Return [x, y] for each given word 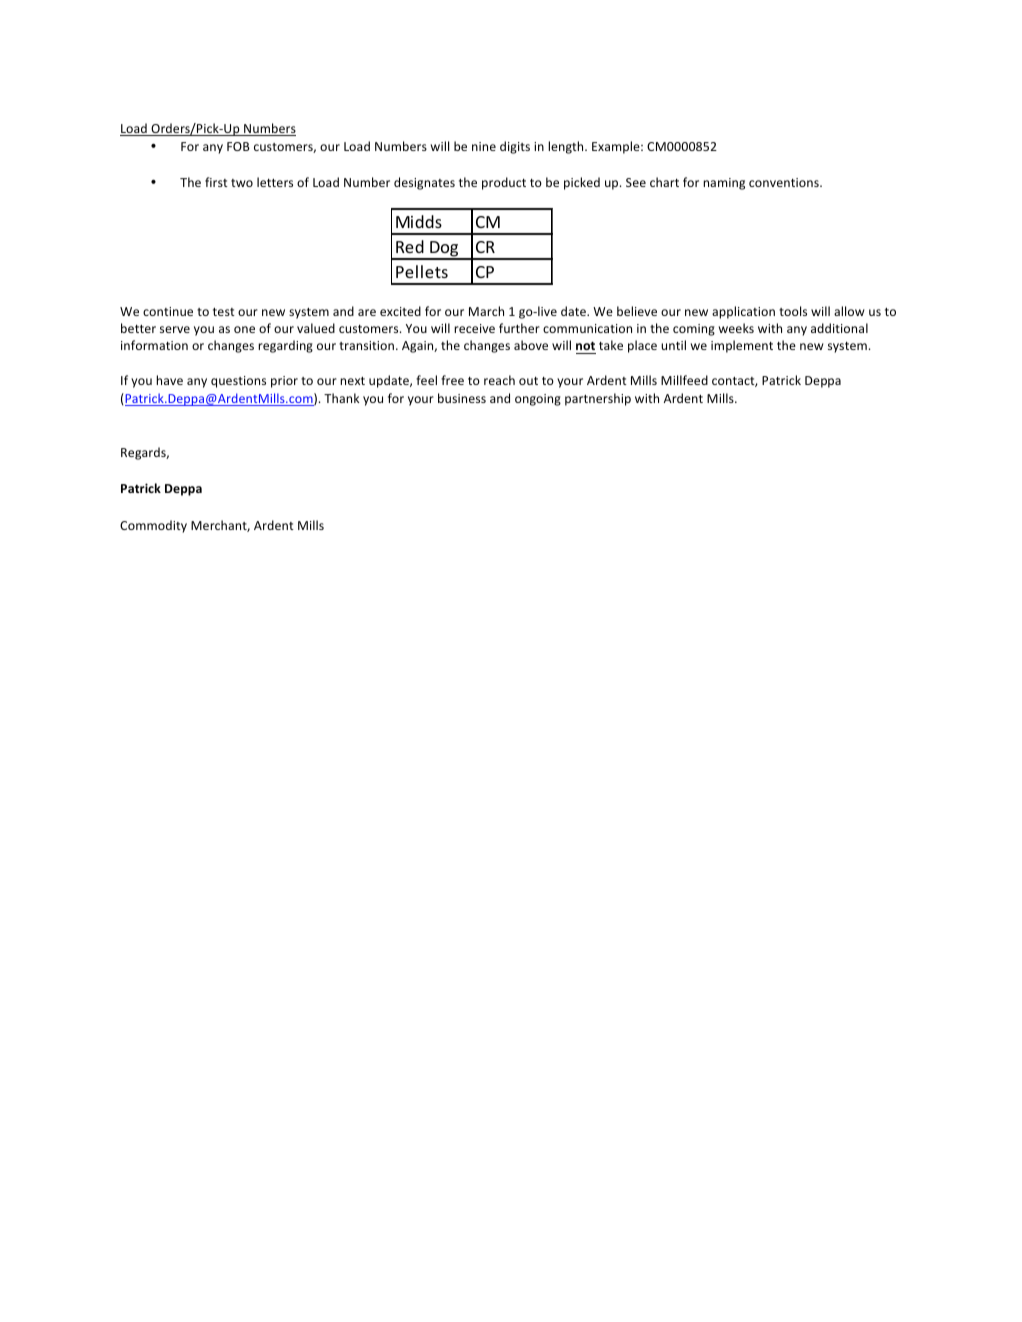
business [462, 398]
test [224, 312]
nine [484, 146]
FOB [238, 146]
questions [238, 382]
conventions [785, 182]
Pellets [422, 271]
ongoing [538, 400]
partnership [598, 399]
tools [793, 311]
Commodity [153, 526]
